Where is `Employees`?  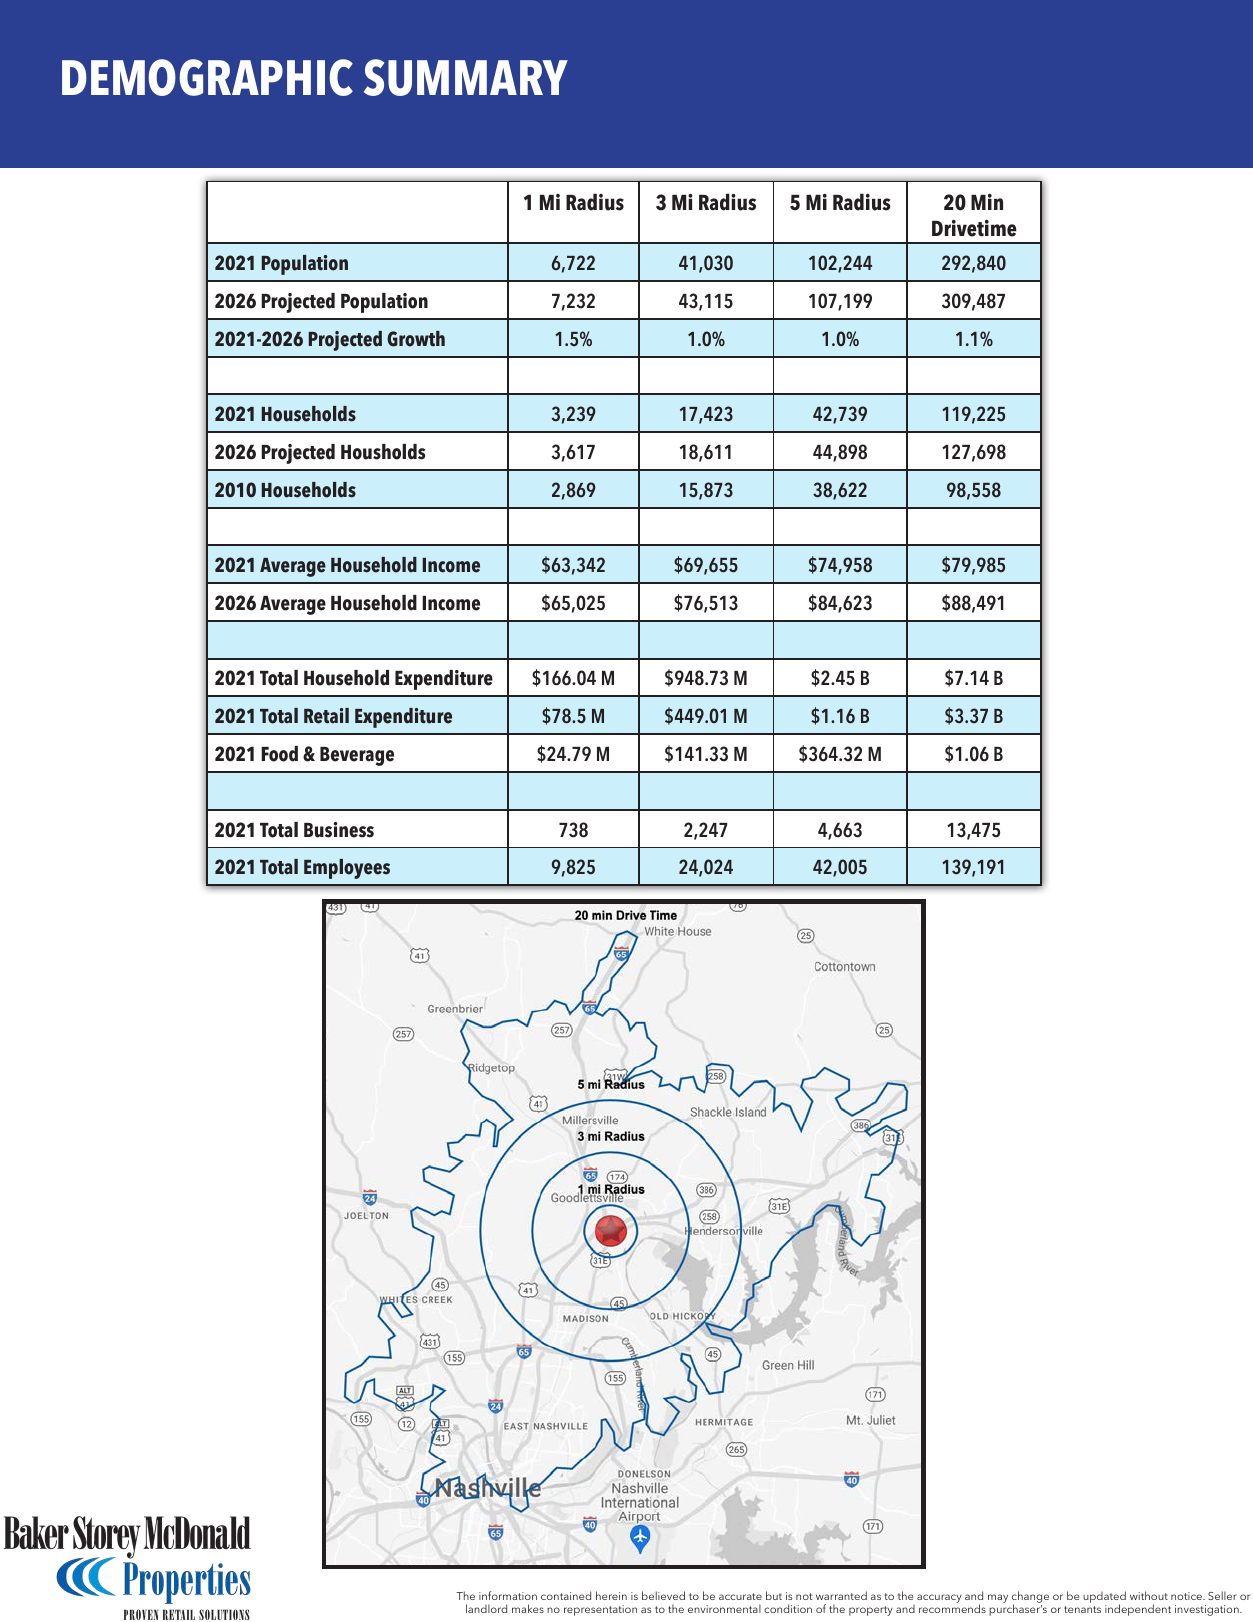 Employees is located at coordinates (347, 869).
